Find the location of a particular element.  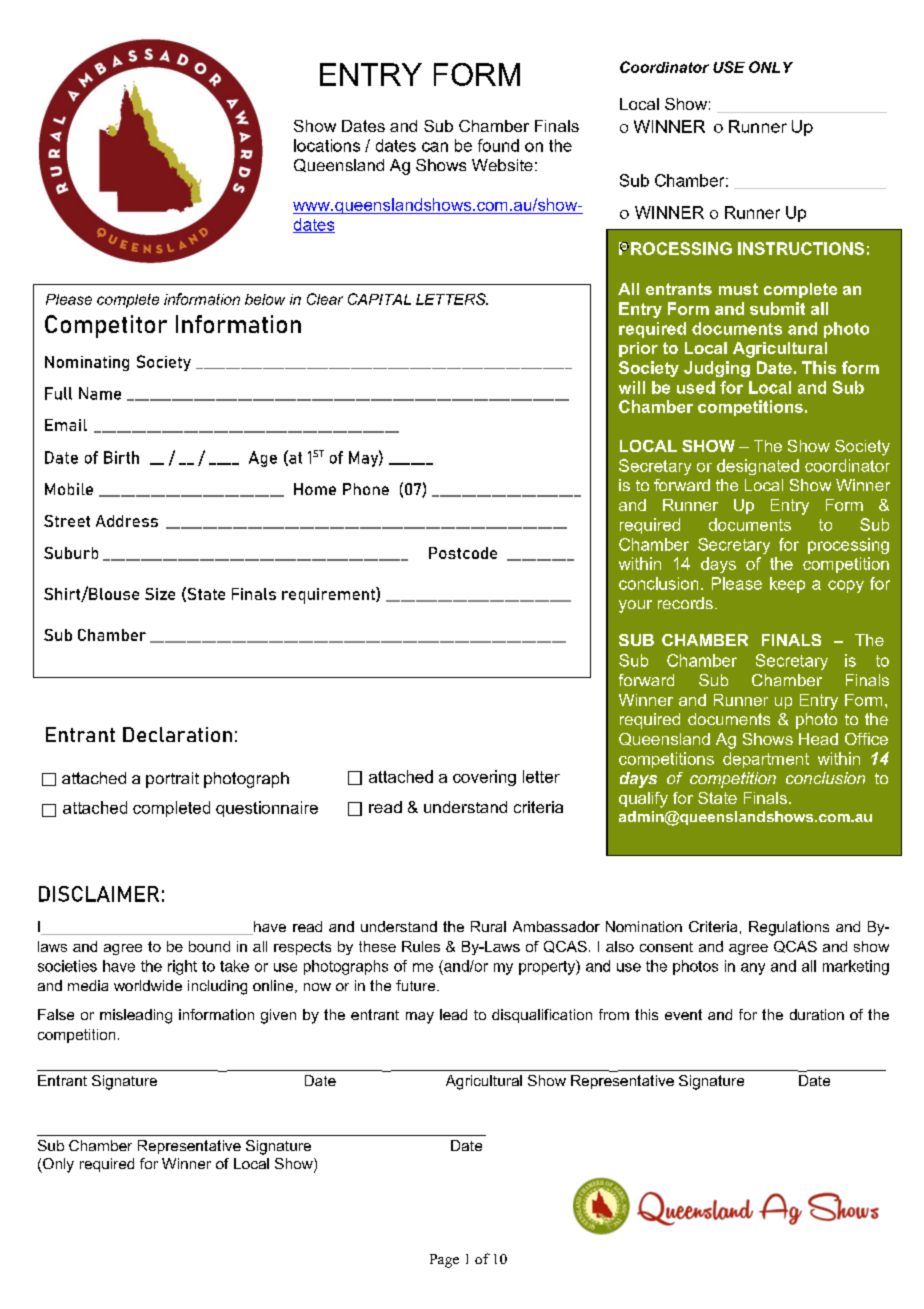

any is located at coordinates (753, 969).
